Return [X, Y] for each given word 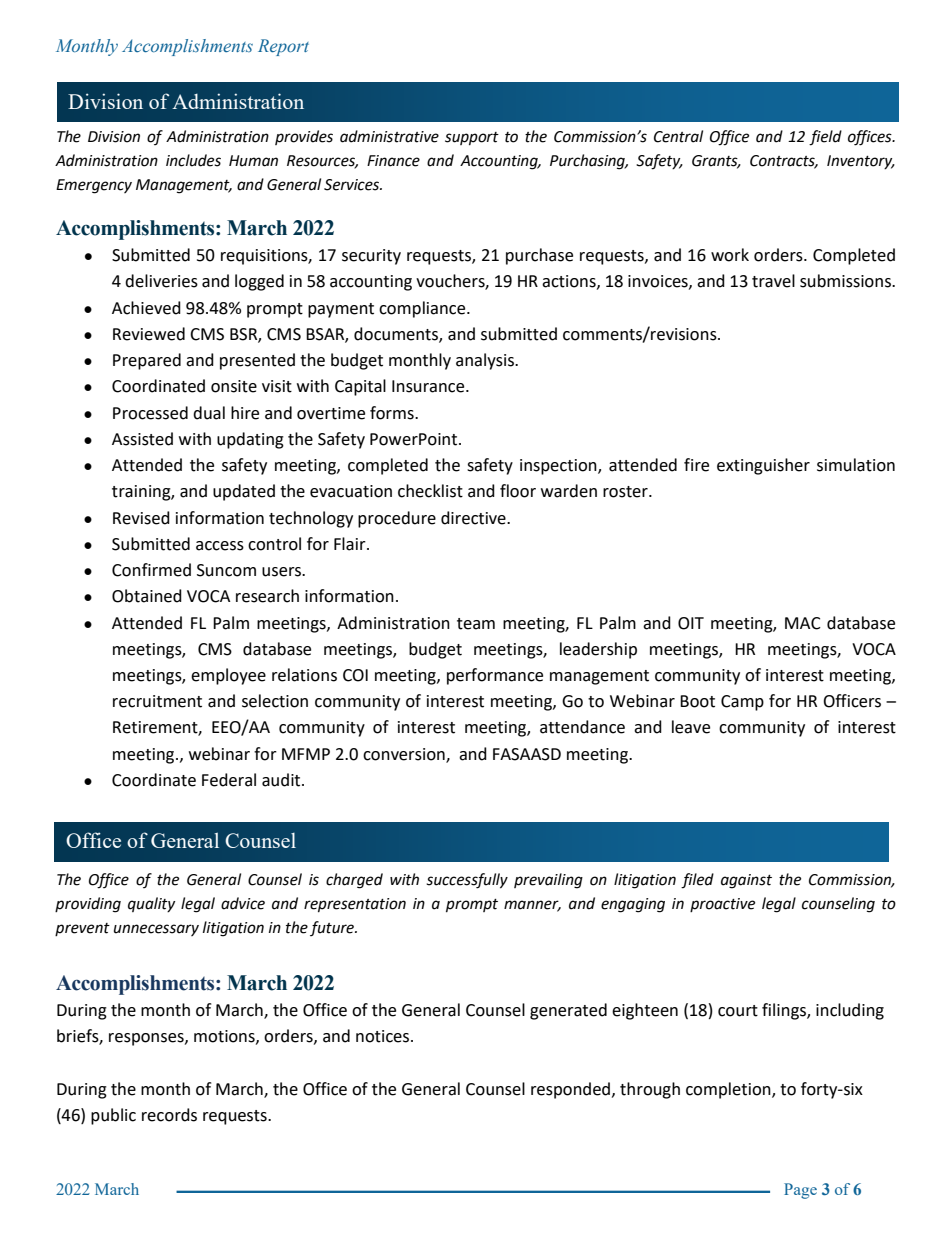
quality [151, 904]
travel [773, 281]
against [746, 881]
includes [193, 160]
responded [572, 1090]
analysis [486, 361]
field [825, 138]
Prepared [147, 361]
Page [800, 1191]
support [472, 139]
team [476, 624]
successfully [467, 881]
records [169, 1115]
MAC [803, 623]
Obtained [147, 596]
